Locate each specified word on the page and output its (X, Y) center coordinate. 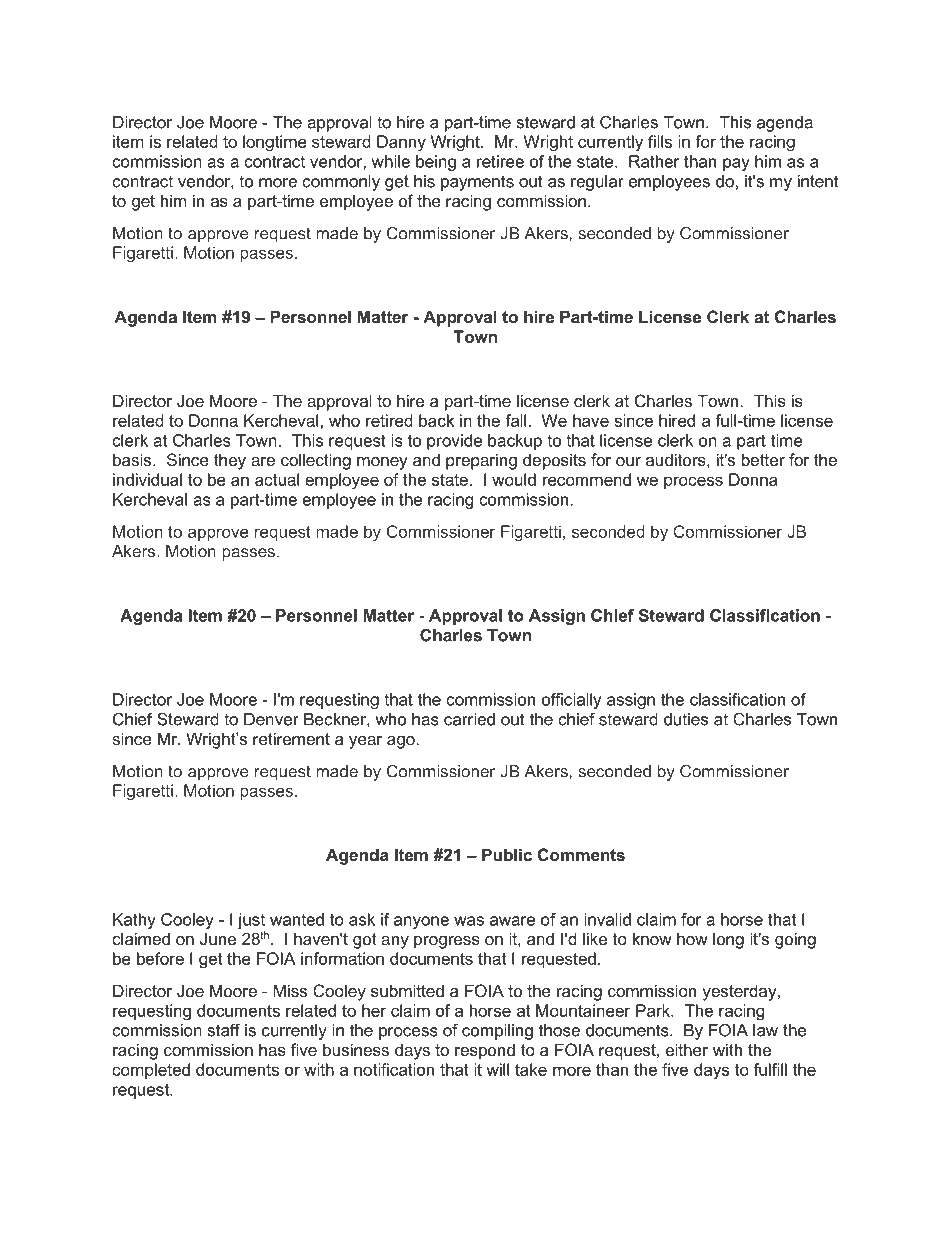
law (765, 1030)
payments (477, 183)
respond (485, 1051)
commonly (341, 183)
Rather (654, 161)
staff (224, 1030)
